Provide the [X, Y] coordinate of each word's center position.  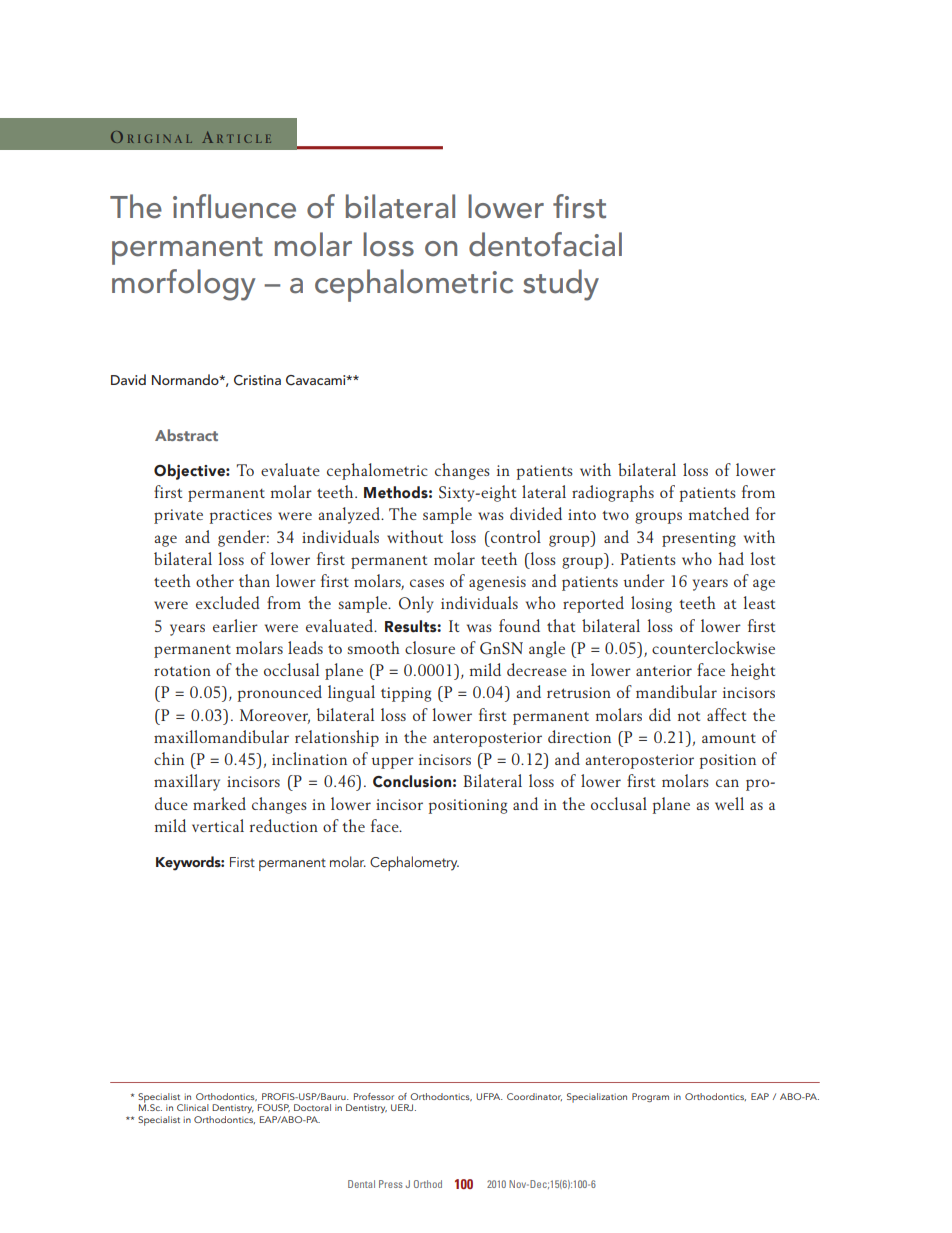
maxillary [187, 782]
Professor [374, 1096]
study [561, 285]
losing [651, 604]
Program [650, 1097]
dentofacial [545, 244]
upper [393, 763]
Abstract [186, 435]
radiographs [613, 493]
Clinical [193, 1107]
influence [234, 206]
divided [536, 513]
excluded [228, 602]
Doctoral [312, 1107]
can [727, 783]
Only [416, 604]
